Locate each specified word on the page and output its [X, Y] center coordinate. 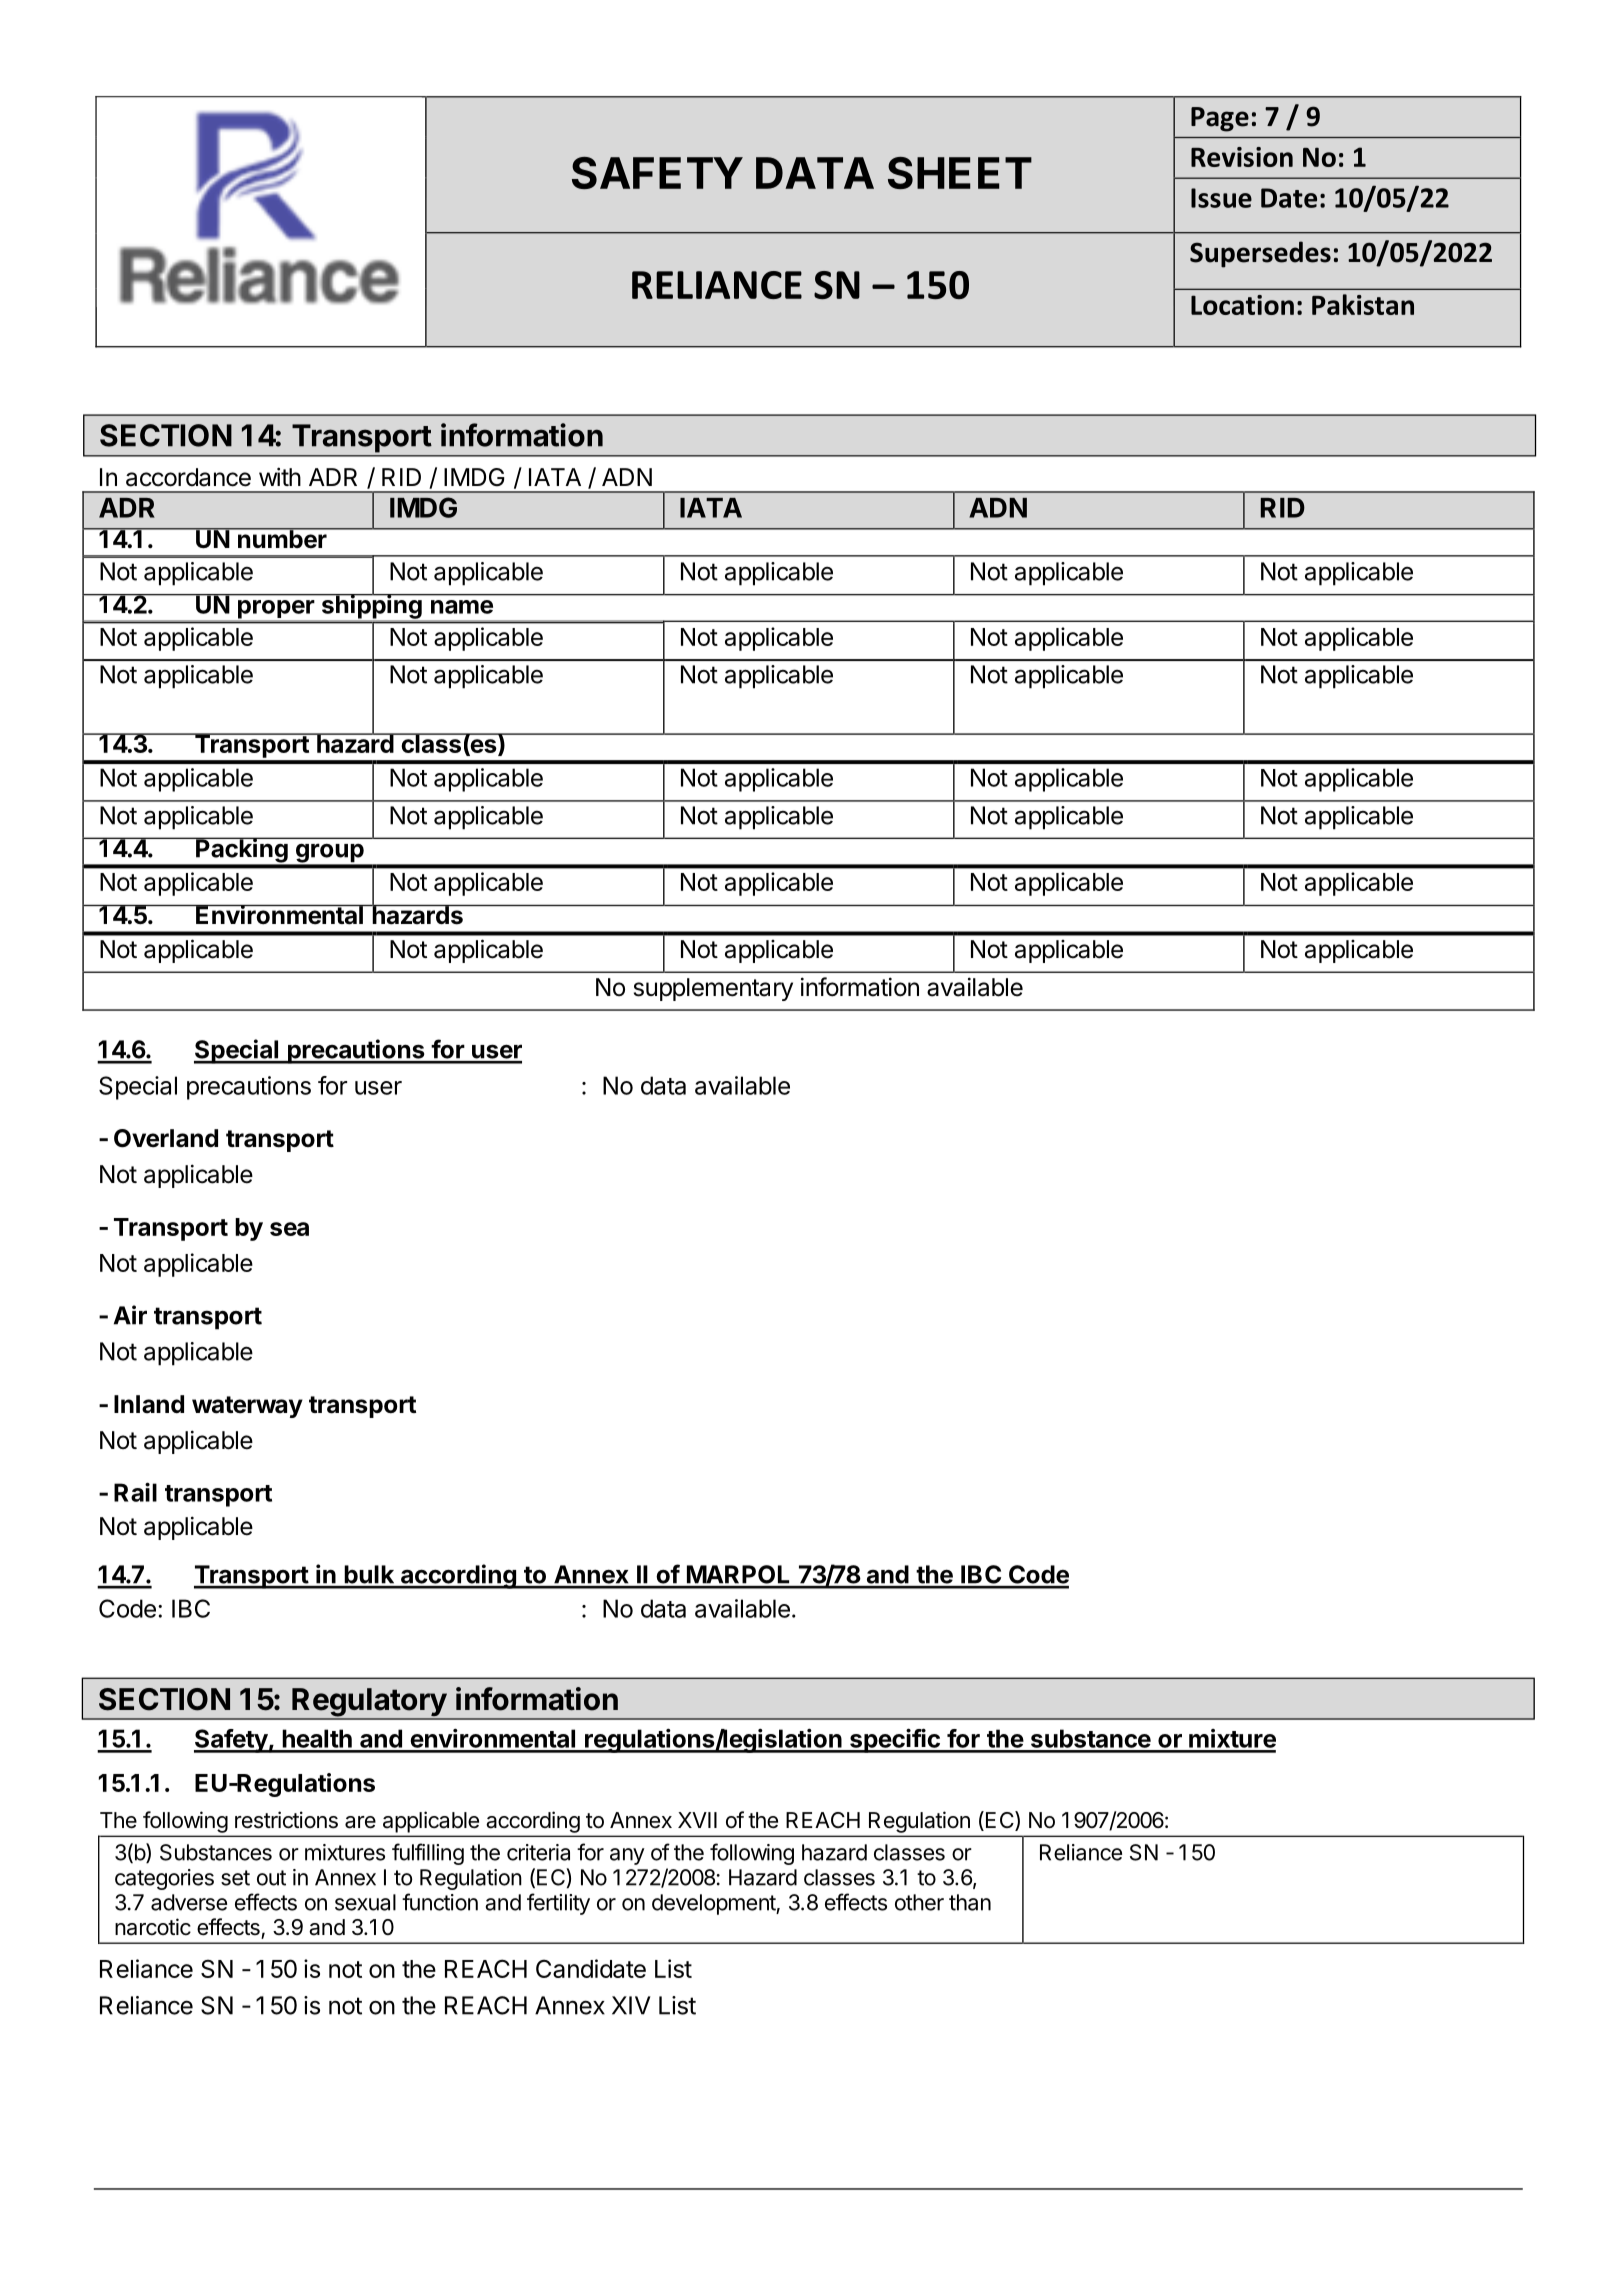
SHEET [960, 173]
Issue [1221, 198]
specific [895, 1740]
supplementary [713, 989]
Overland [166, 1138]
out [271, 1878]
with [280, 476]
